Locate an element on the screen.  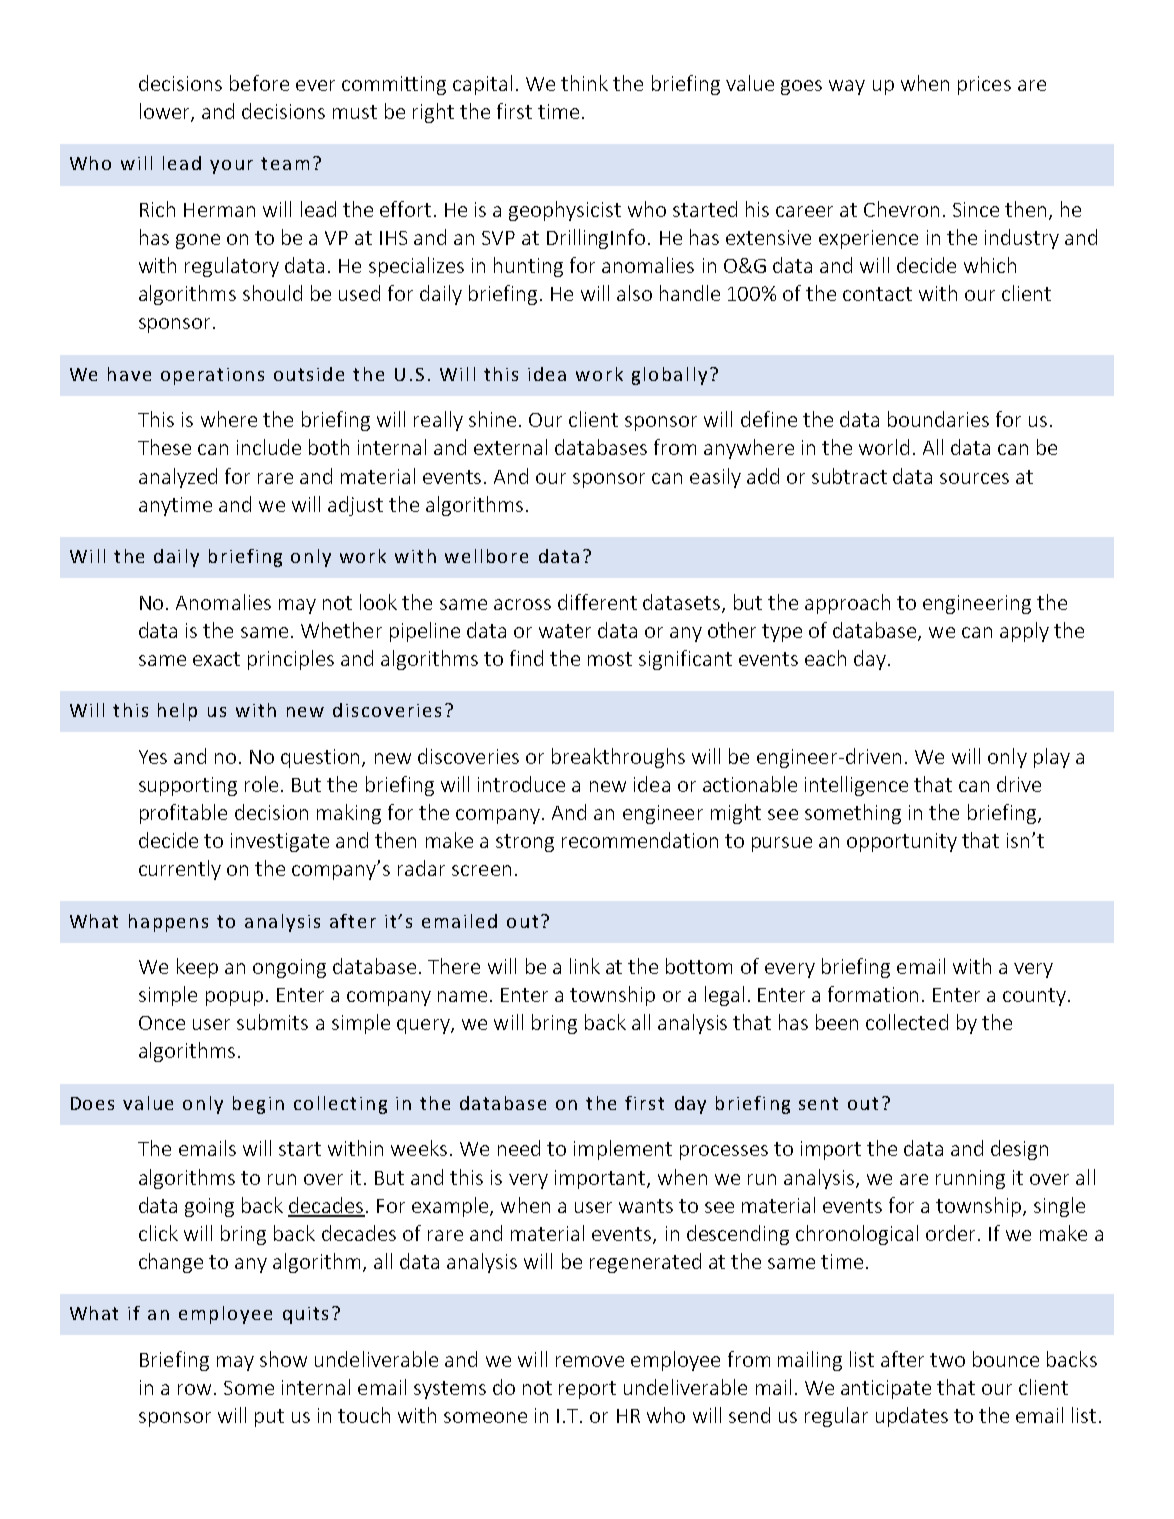
row is located at coordinates (194, 1389).
